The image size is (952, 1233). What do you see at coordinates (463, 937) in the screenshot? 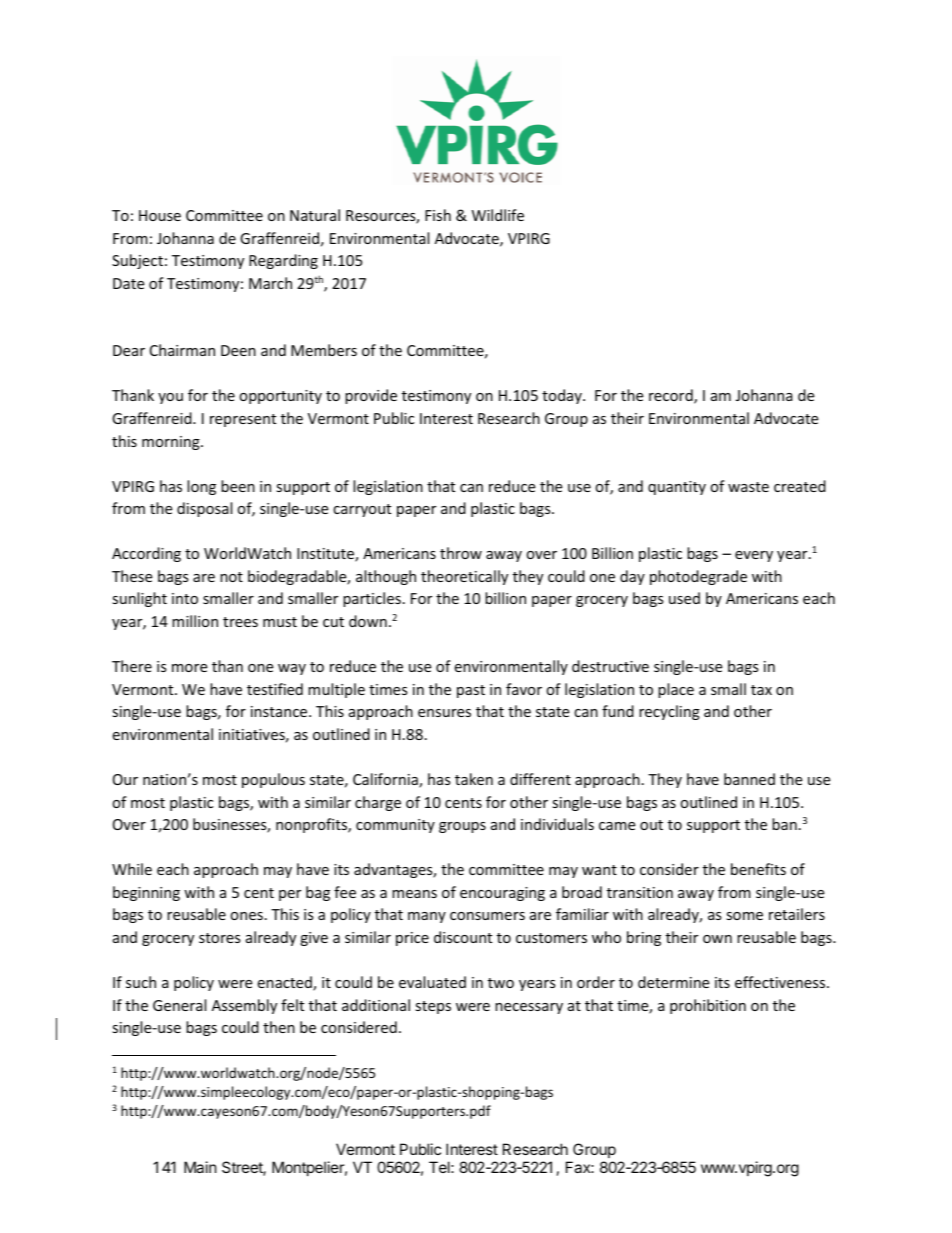
I see `discount` at bounding box center [463, 937].
